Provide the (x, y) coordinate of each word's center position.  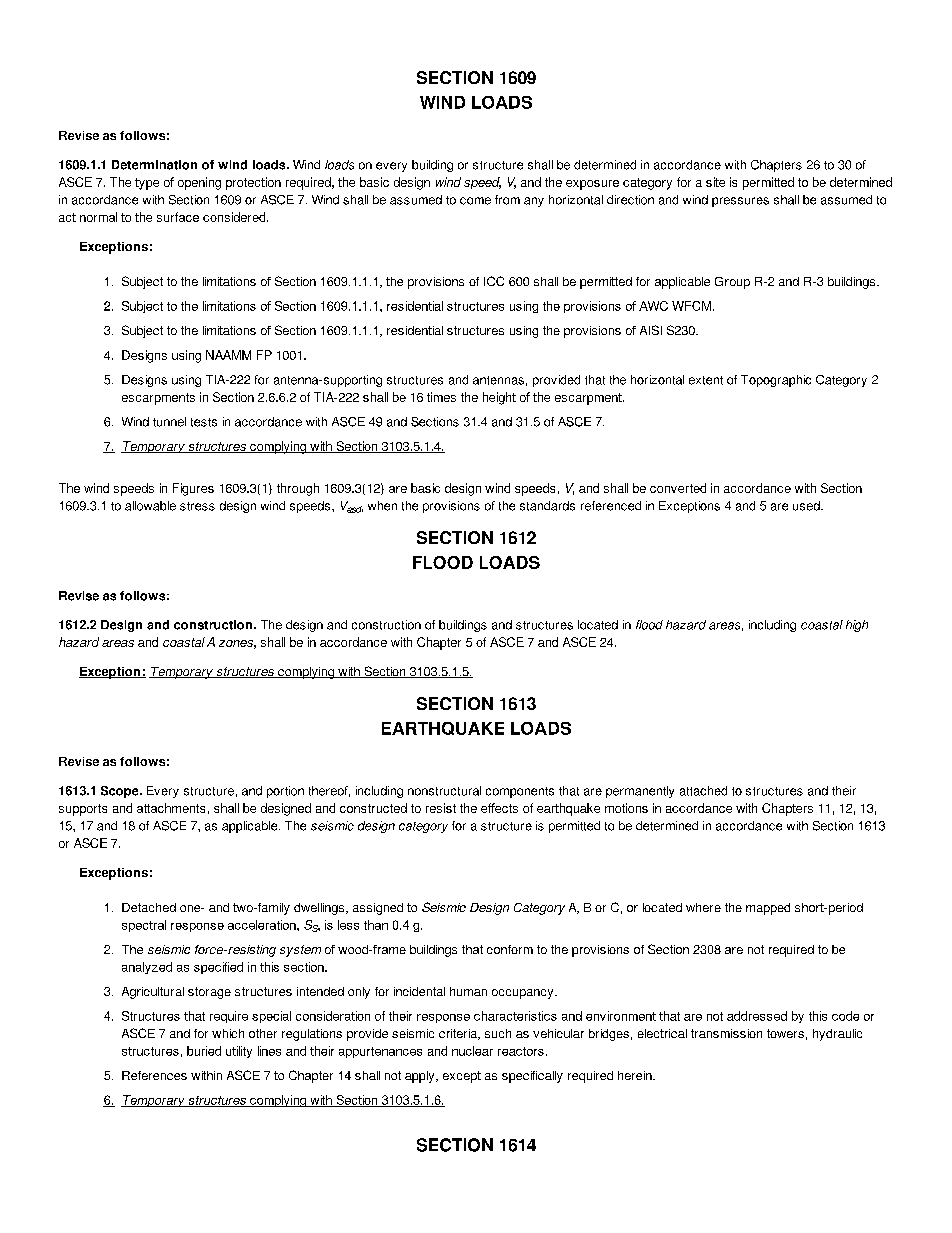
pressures (740, 202)
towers (785, 1033)
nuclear (472, 1051)
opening (199, 183)
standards (547, 506)
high (857, 626)
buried (204, 1051)
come (475, 201)
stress (197, 506)
